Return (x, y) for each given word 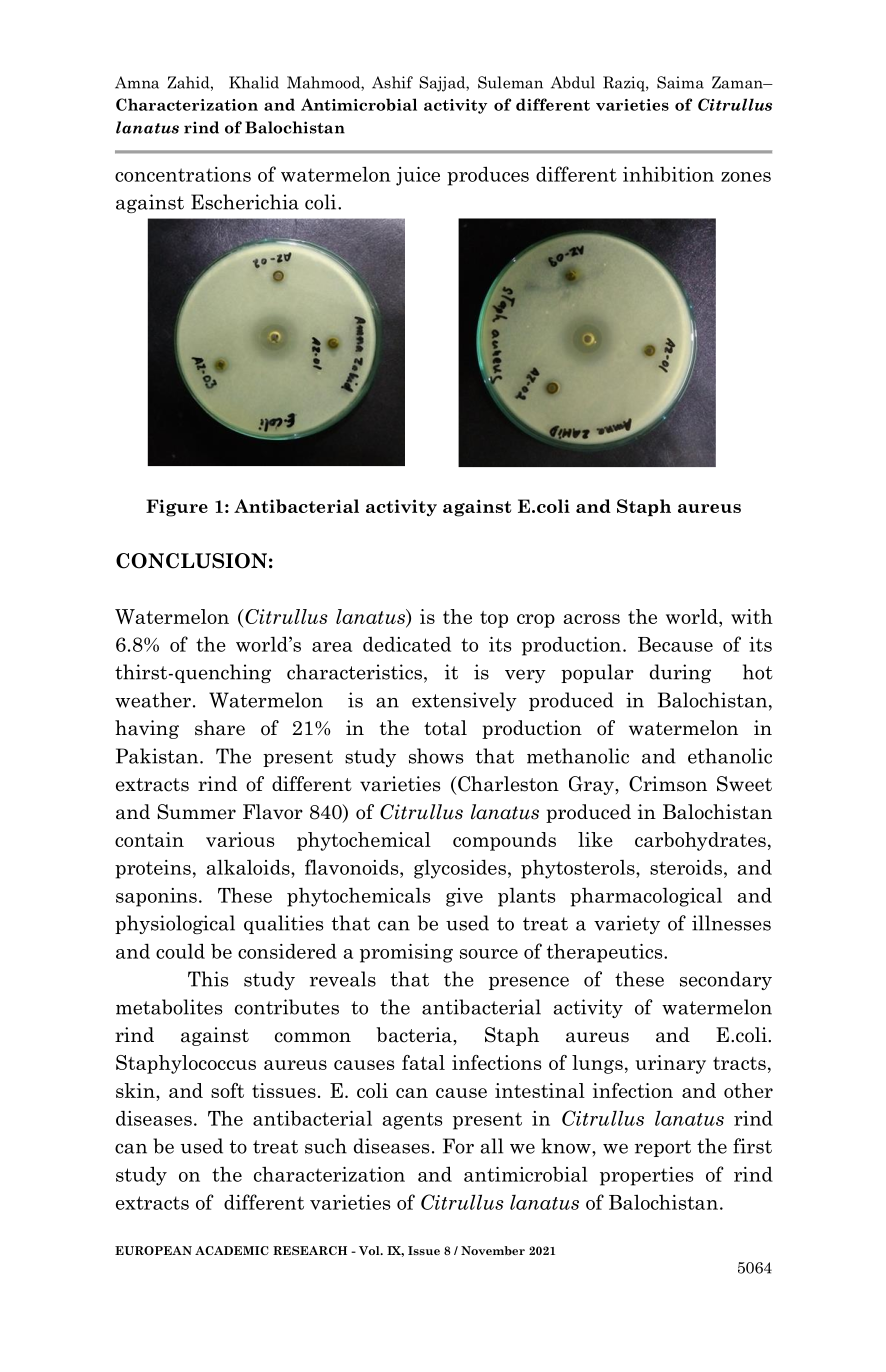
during (680, 673)
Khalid (254, 82)
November (493, 1250)
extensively (464, 701)
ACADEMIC (232, 1250)
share (220, 728)
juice (418, 176)
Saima (680, 82)
